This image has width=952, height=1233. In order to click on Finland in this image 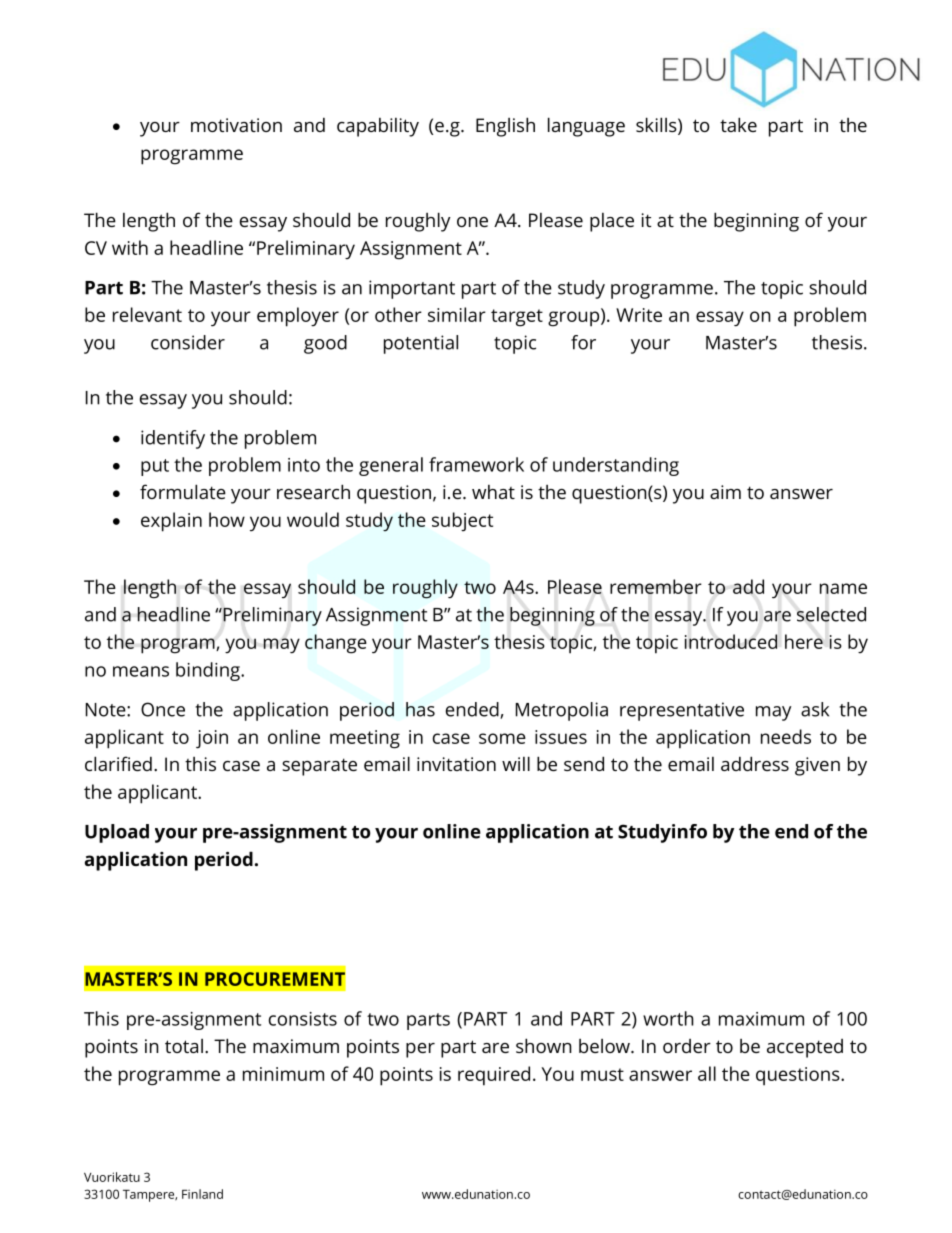, I will do `click(202, 1194)`.
